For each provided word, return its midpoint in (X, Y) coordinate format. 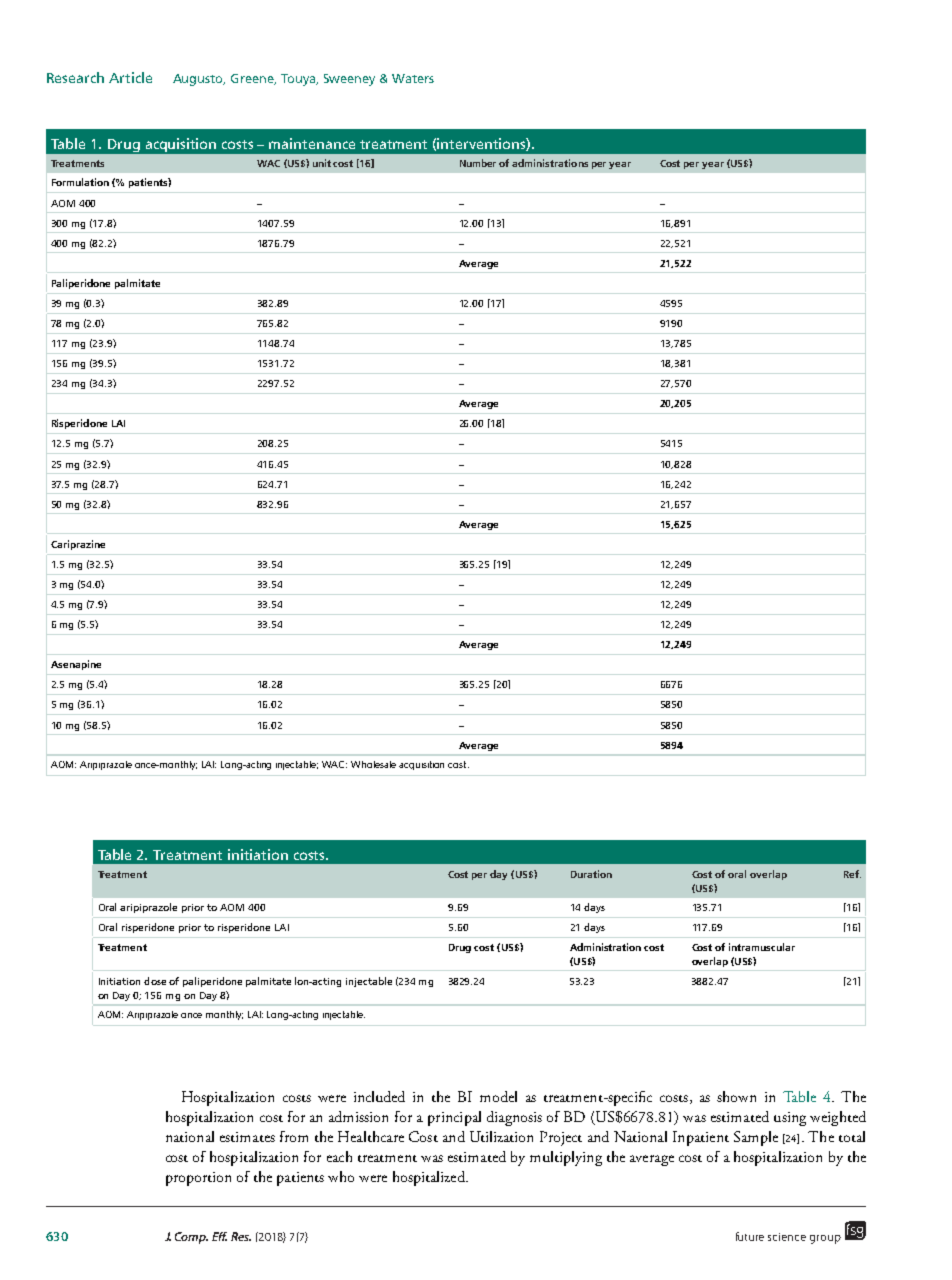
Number (478, 163)
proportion (198, 1179)
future (750, 1236)
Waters (413, 78)
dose (155, 981)
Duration (591, 874)
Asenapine (76, 665)
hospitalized (430, 1178)
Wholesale (373, 764)
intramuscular (762, 947)
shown (736, 1096)
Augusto (199, 80)
